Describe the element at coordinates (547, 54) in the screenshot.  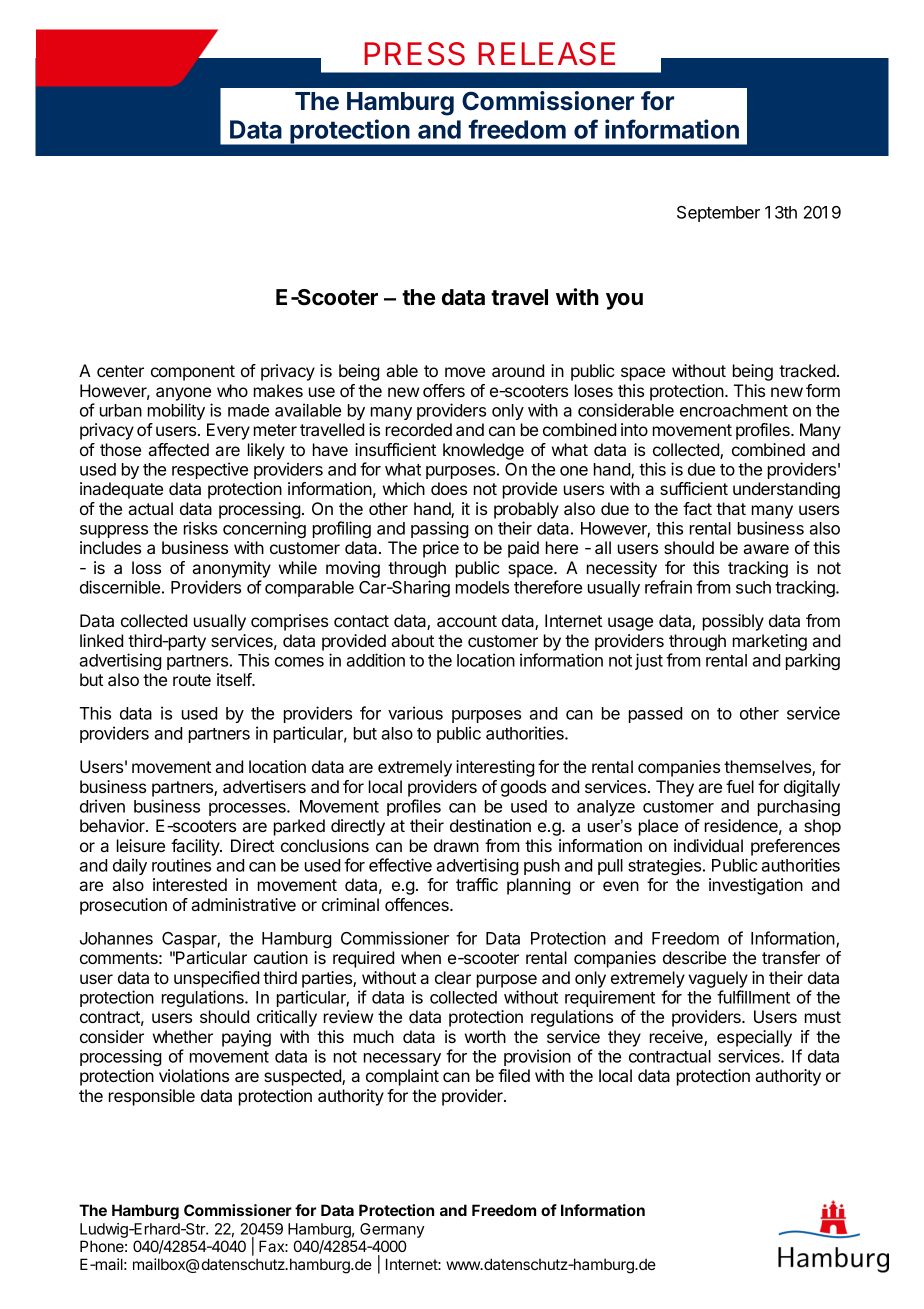
I see `RELEASE` at that location.
